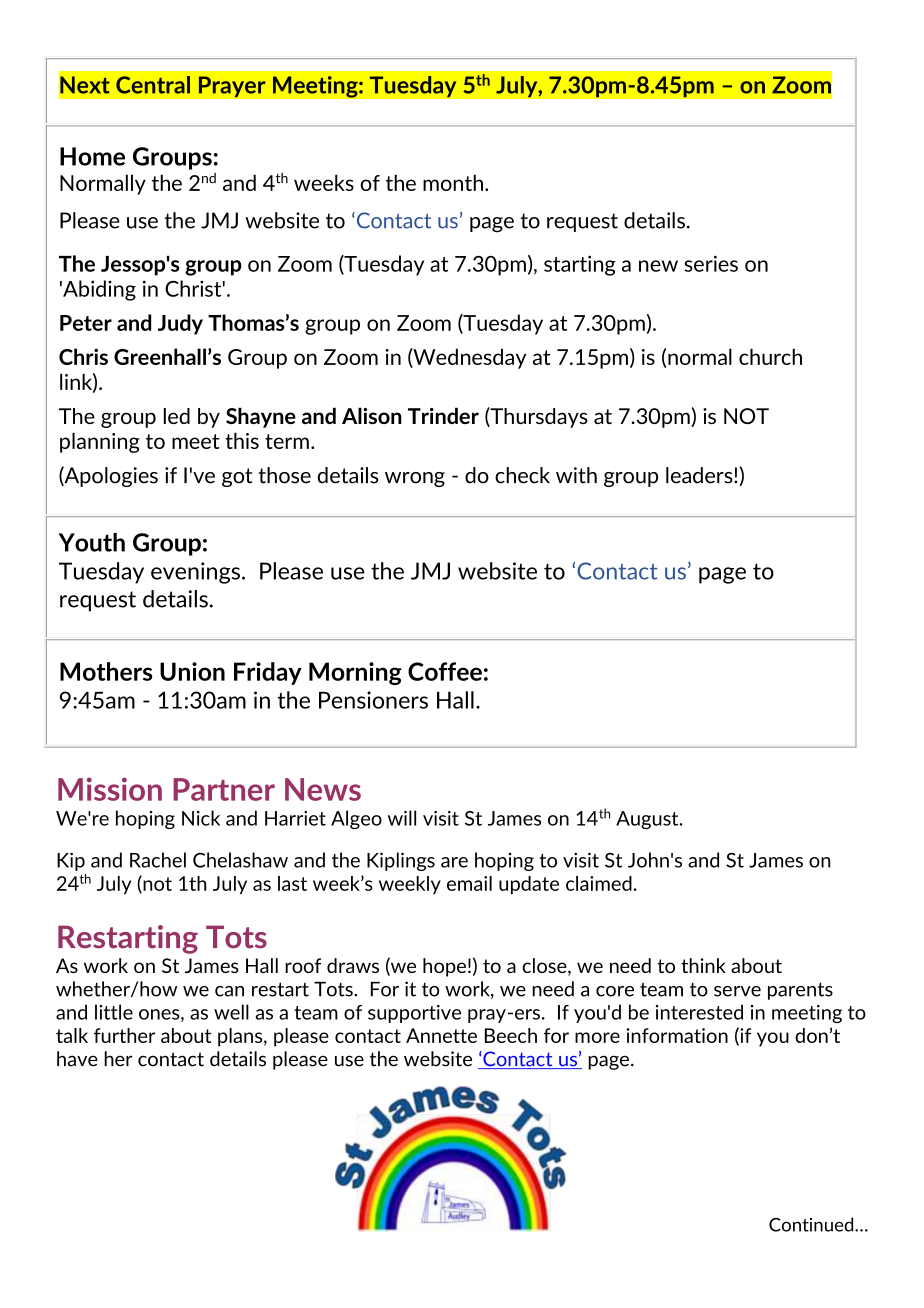  I want to click on Alison, so click(372, 415).
